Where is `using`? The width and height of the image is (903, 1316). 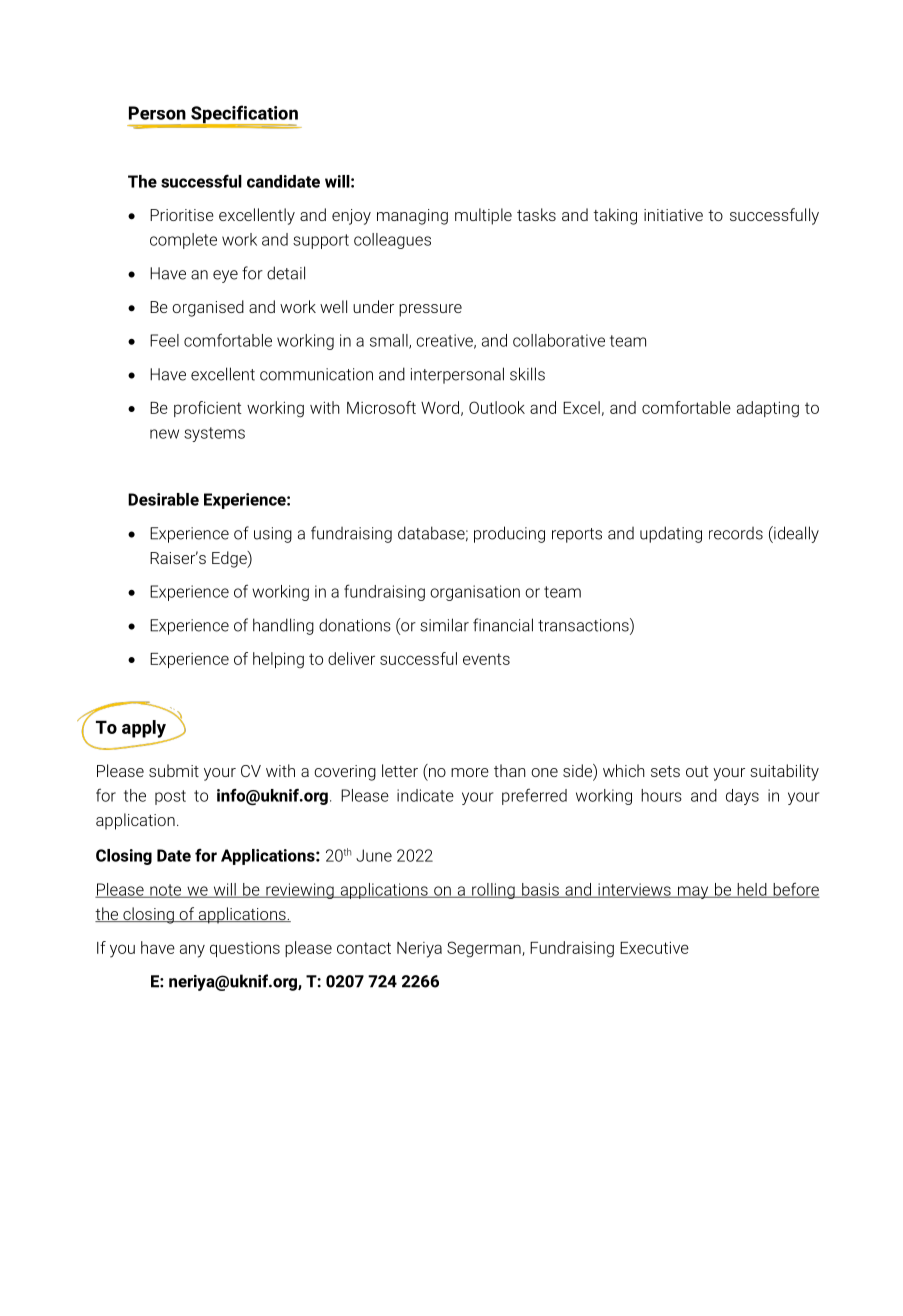
using is located at coordinates (273, 535).
